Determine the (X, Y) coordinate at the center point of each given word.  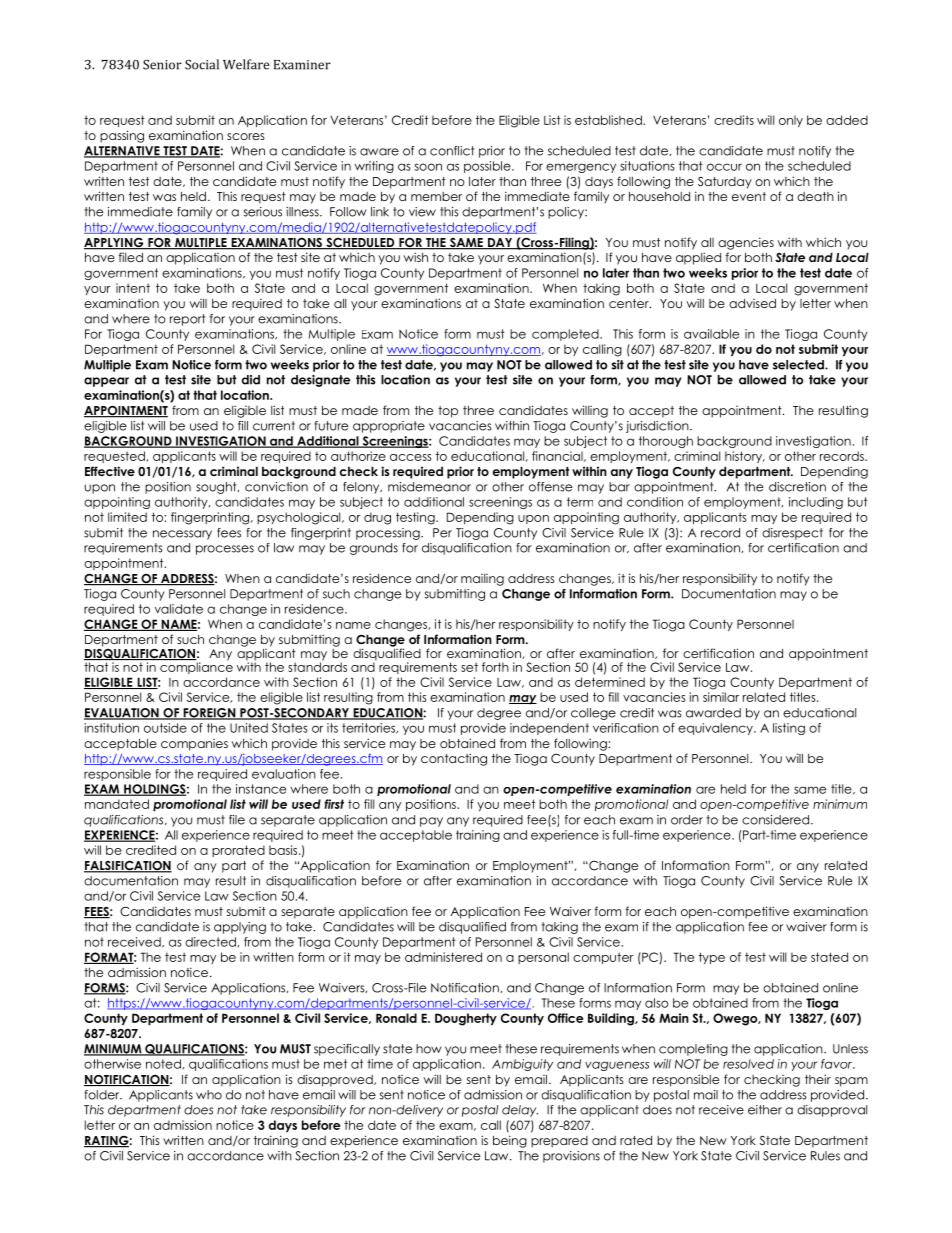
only (791, 121)
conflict (452, 151)
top (448, 412)
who (209, 1095)
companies (194, 745)
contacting (454, 759)
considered (775, 820)
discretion (797, 487)
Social (202, 64)
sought (217, 488)
